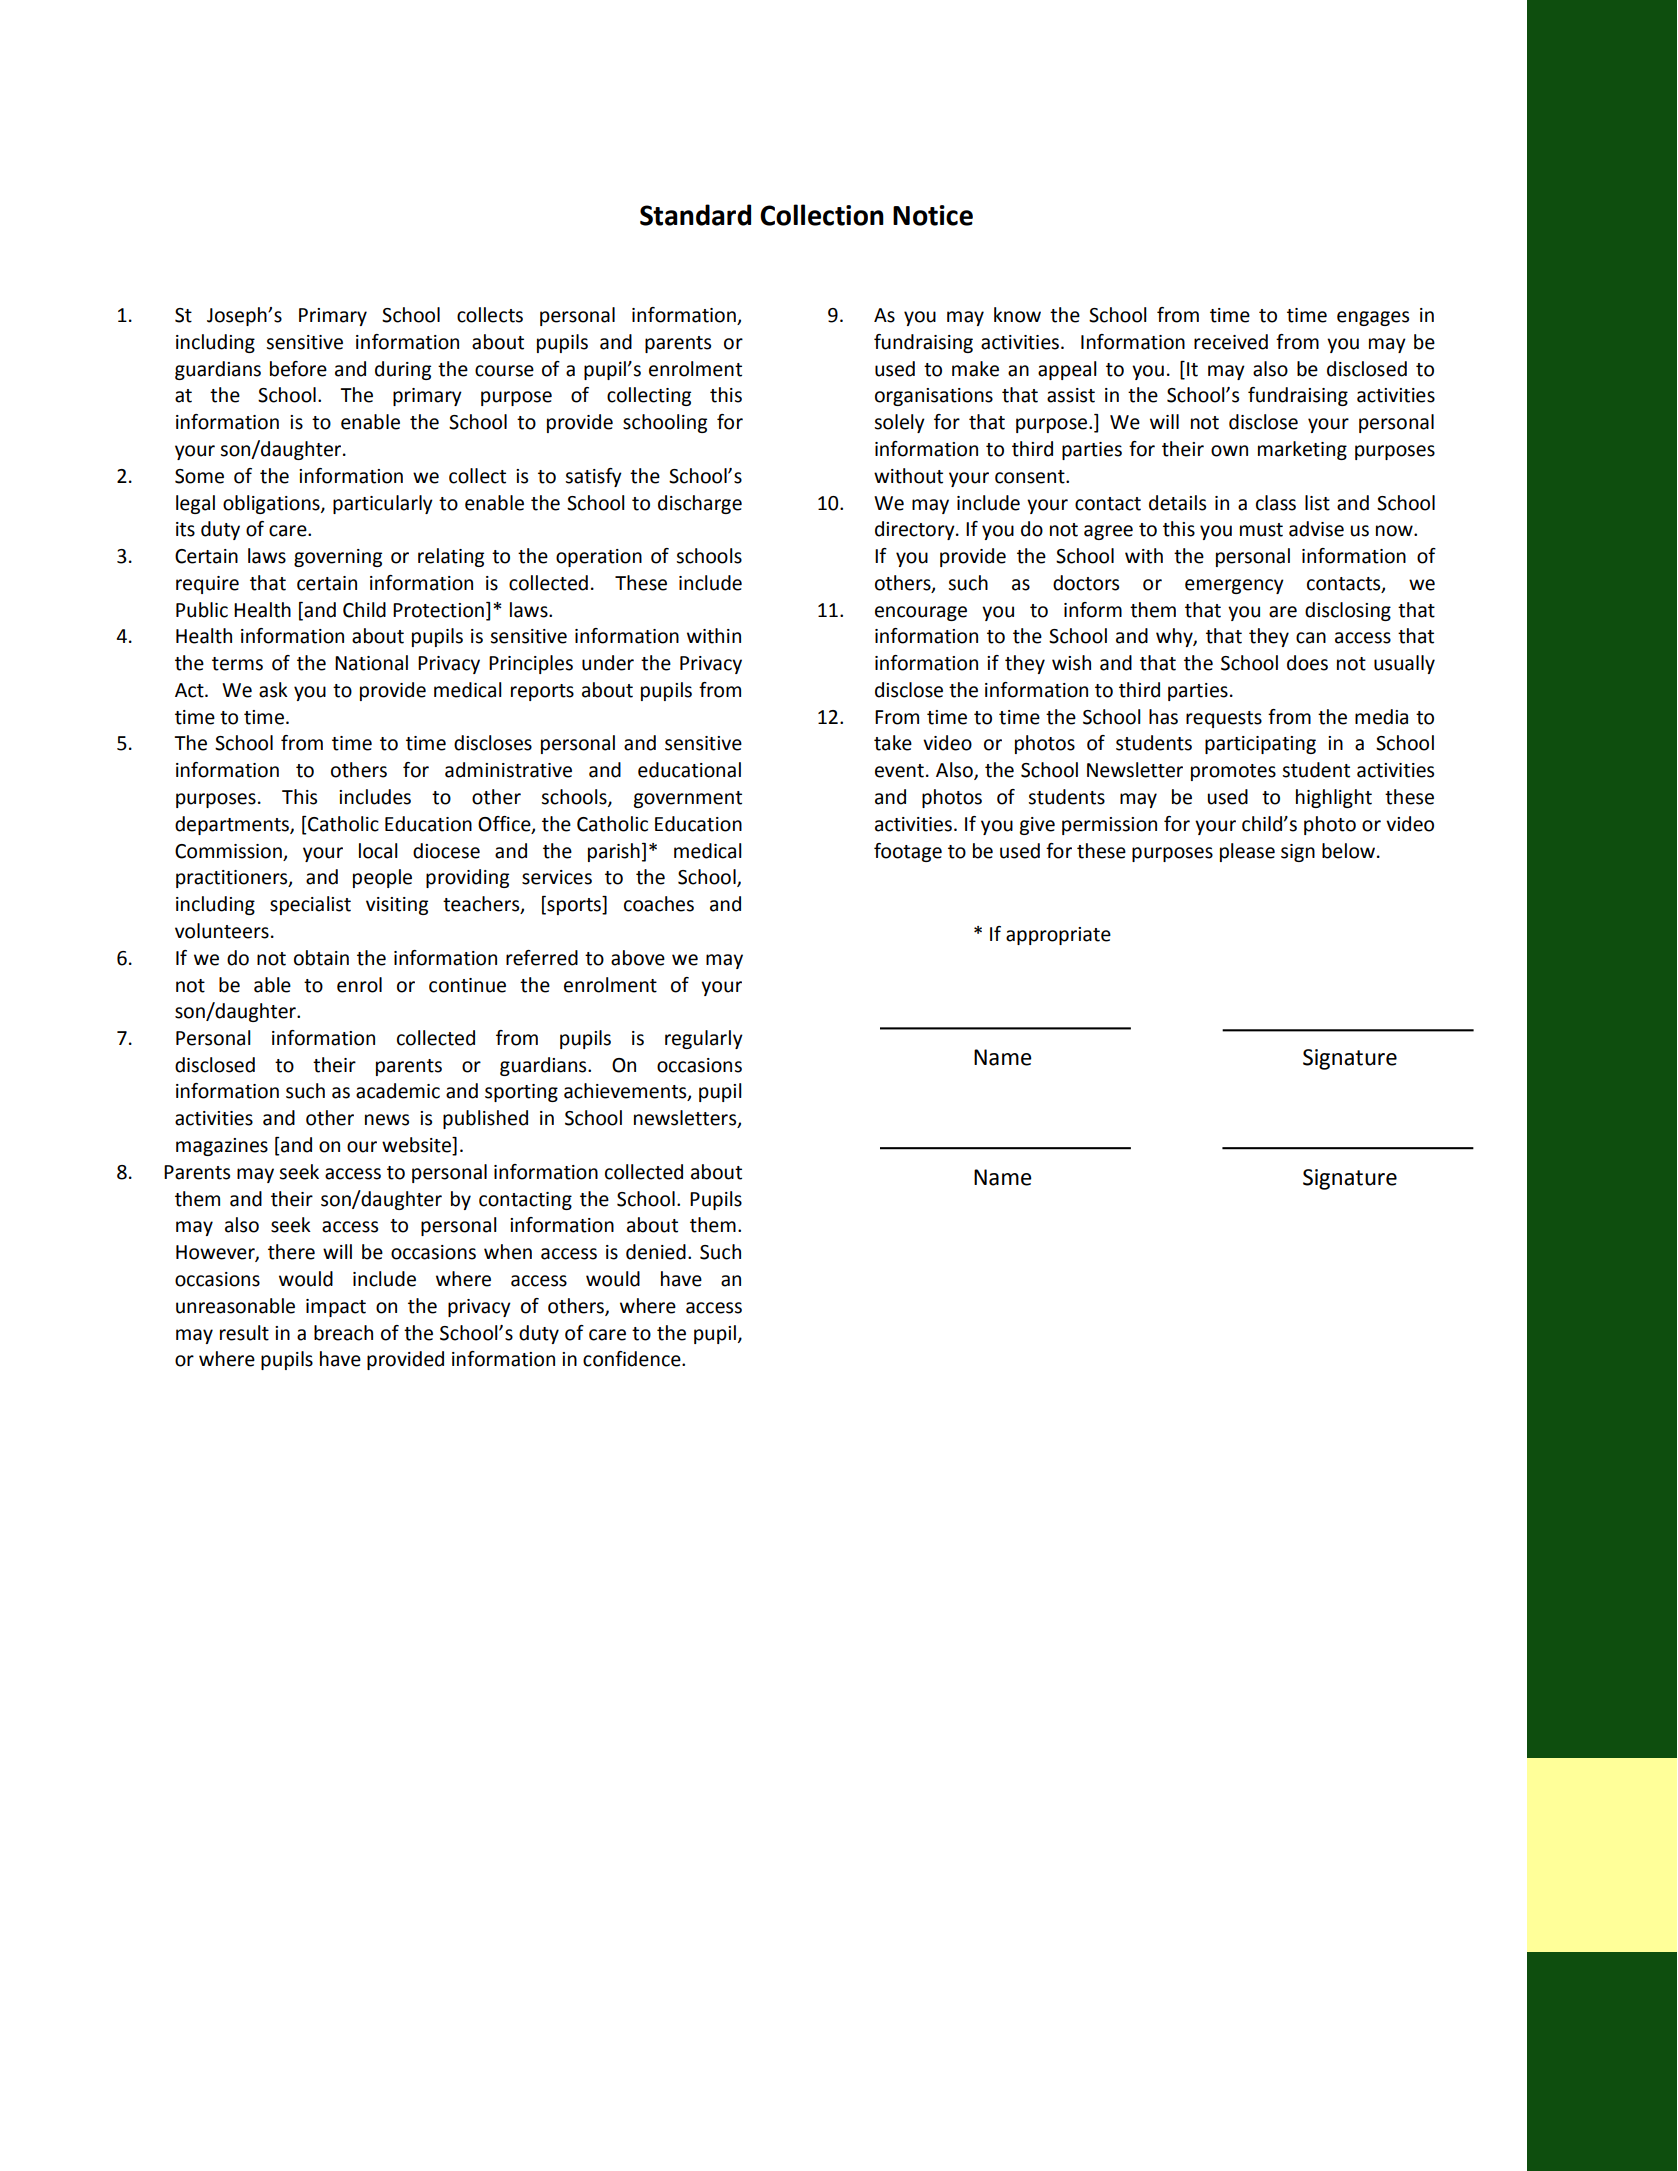 Image resolution: width=1678 pixels, height=2171 pixels. Describe the element at coordinates (1373, 318) in the screenshot. I see `engages` at that location.
